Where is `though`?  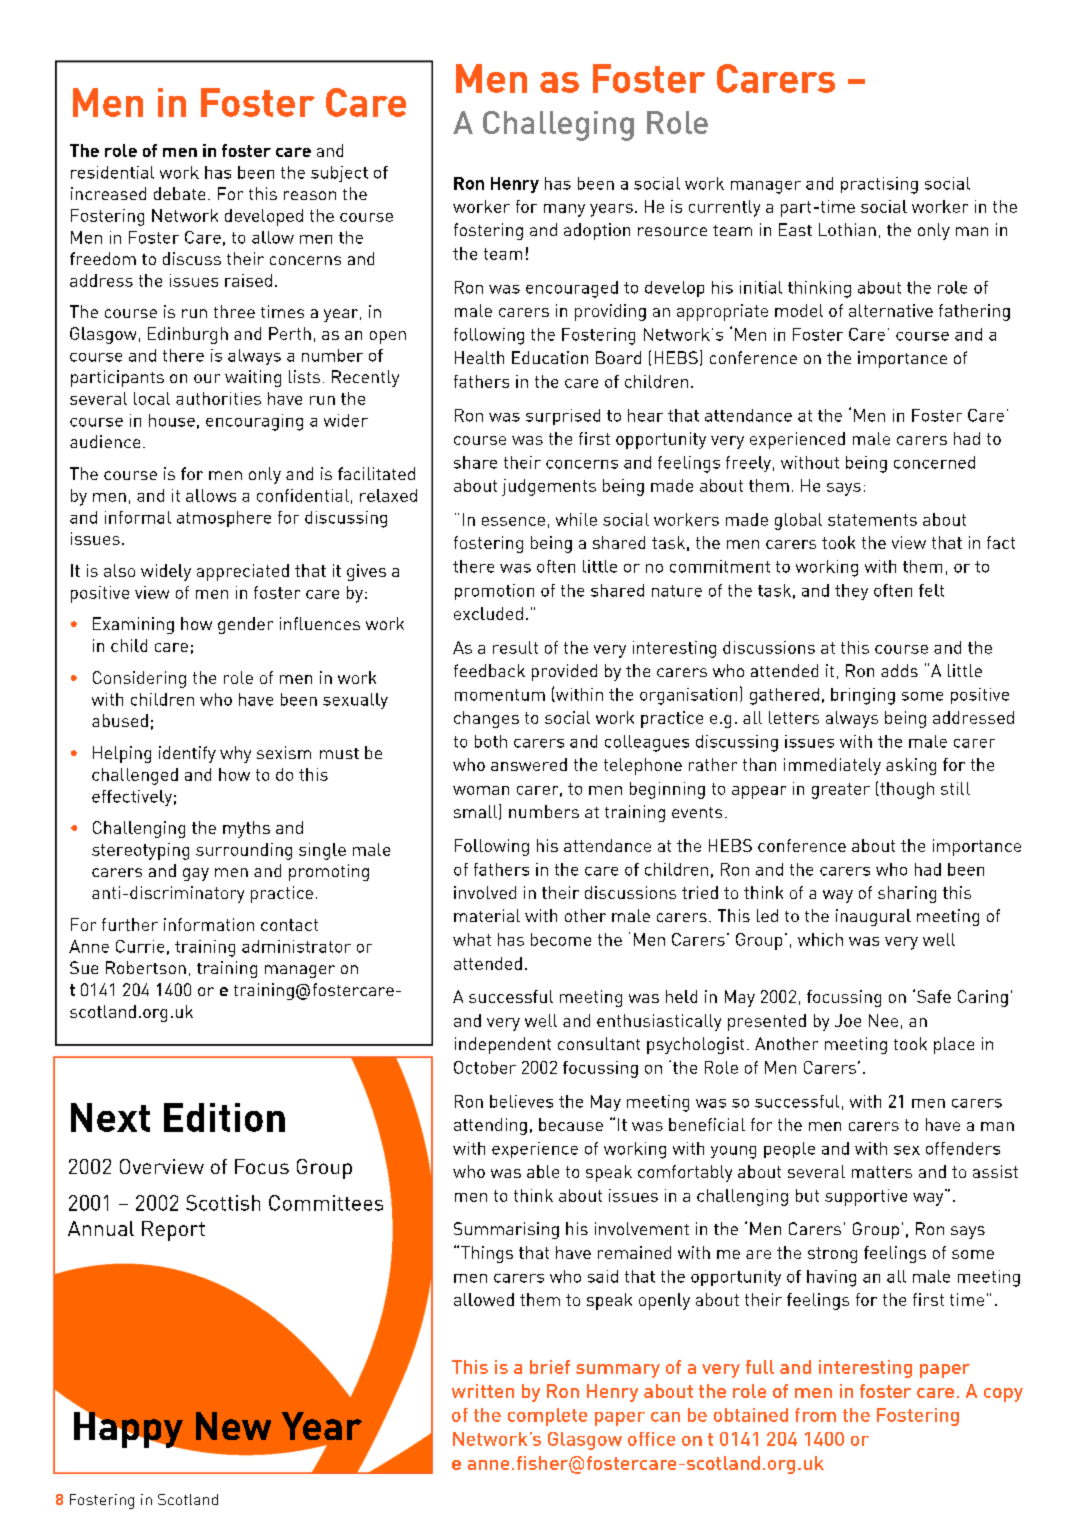
though is located at coordinates (906, 790).
